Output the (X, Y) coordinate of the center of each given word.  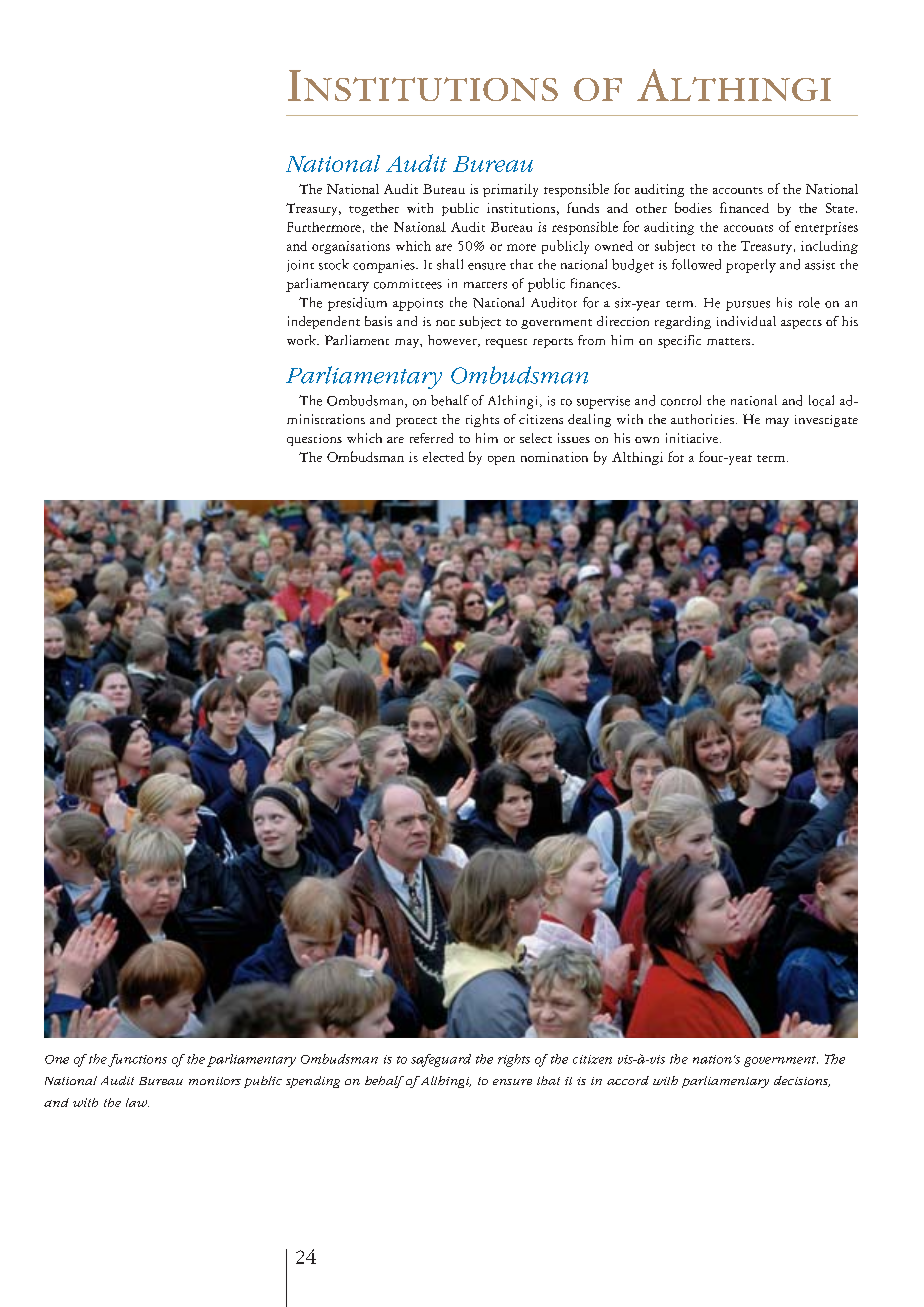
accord (628, 1080)
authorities (702, 419)
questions (314, 440)
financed (744, 207)
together (374, 209)
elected (443, 457)
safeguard (441, 1060)
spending (313, 1082)
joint (300, 266)
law (137, 1102)
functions (137, 1060)
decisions (802, 1081)
